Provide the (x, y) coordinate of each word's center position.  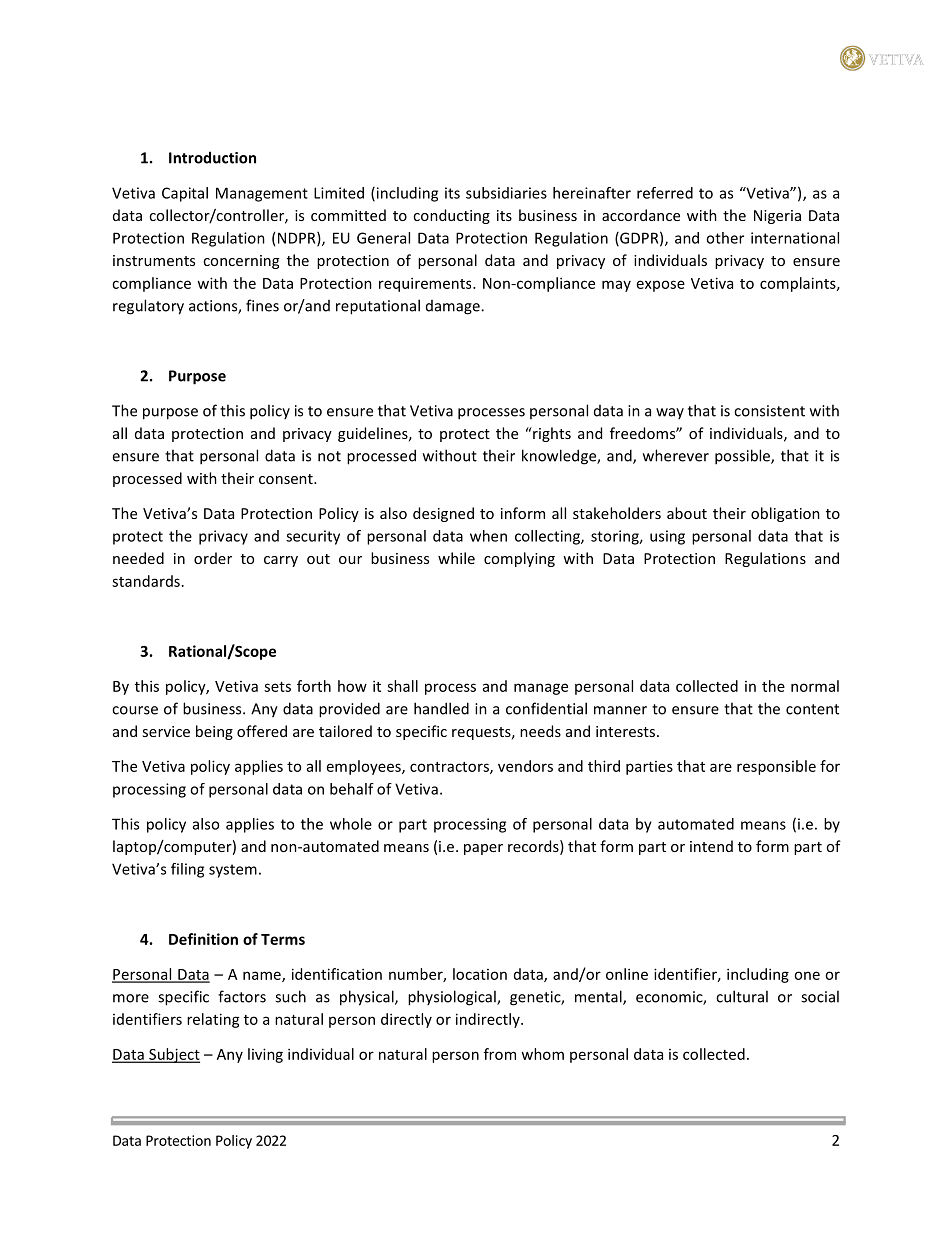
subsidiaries (506, 193)
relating (213, 1020)
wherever (676, 455)
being (214, 732)
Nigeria (777, 217)
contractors (450, 768)
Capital (185, 194)
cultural (742, 996)
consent (287, 479)
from (500, 1054)
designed (443, 514)
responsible (776, 767)
